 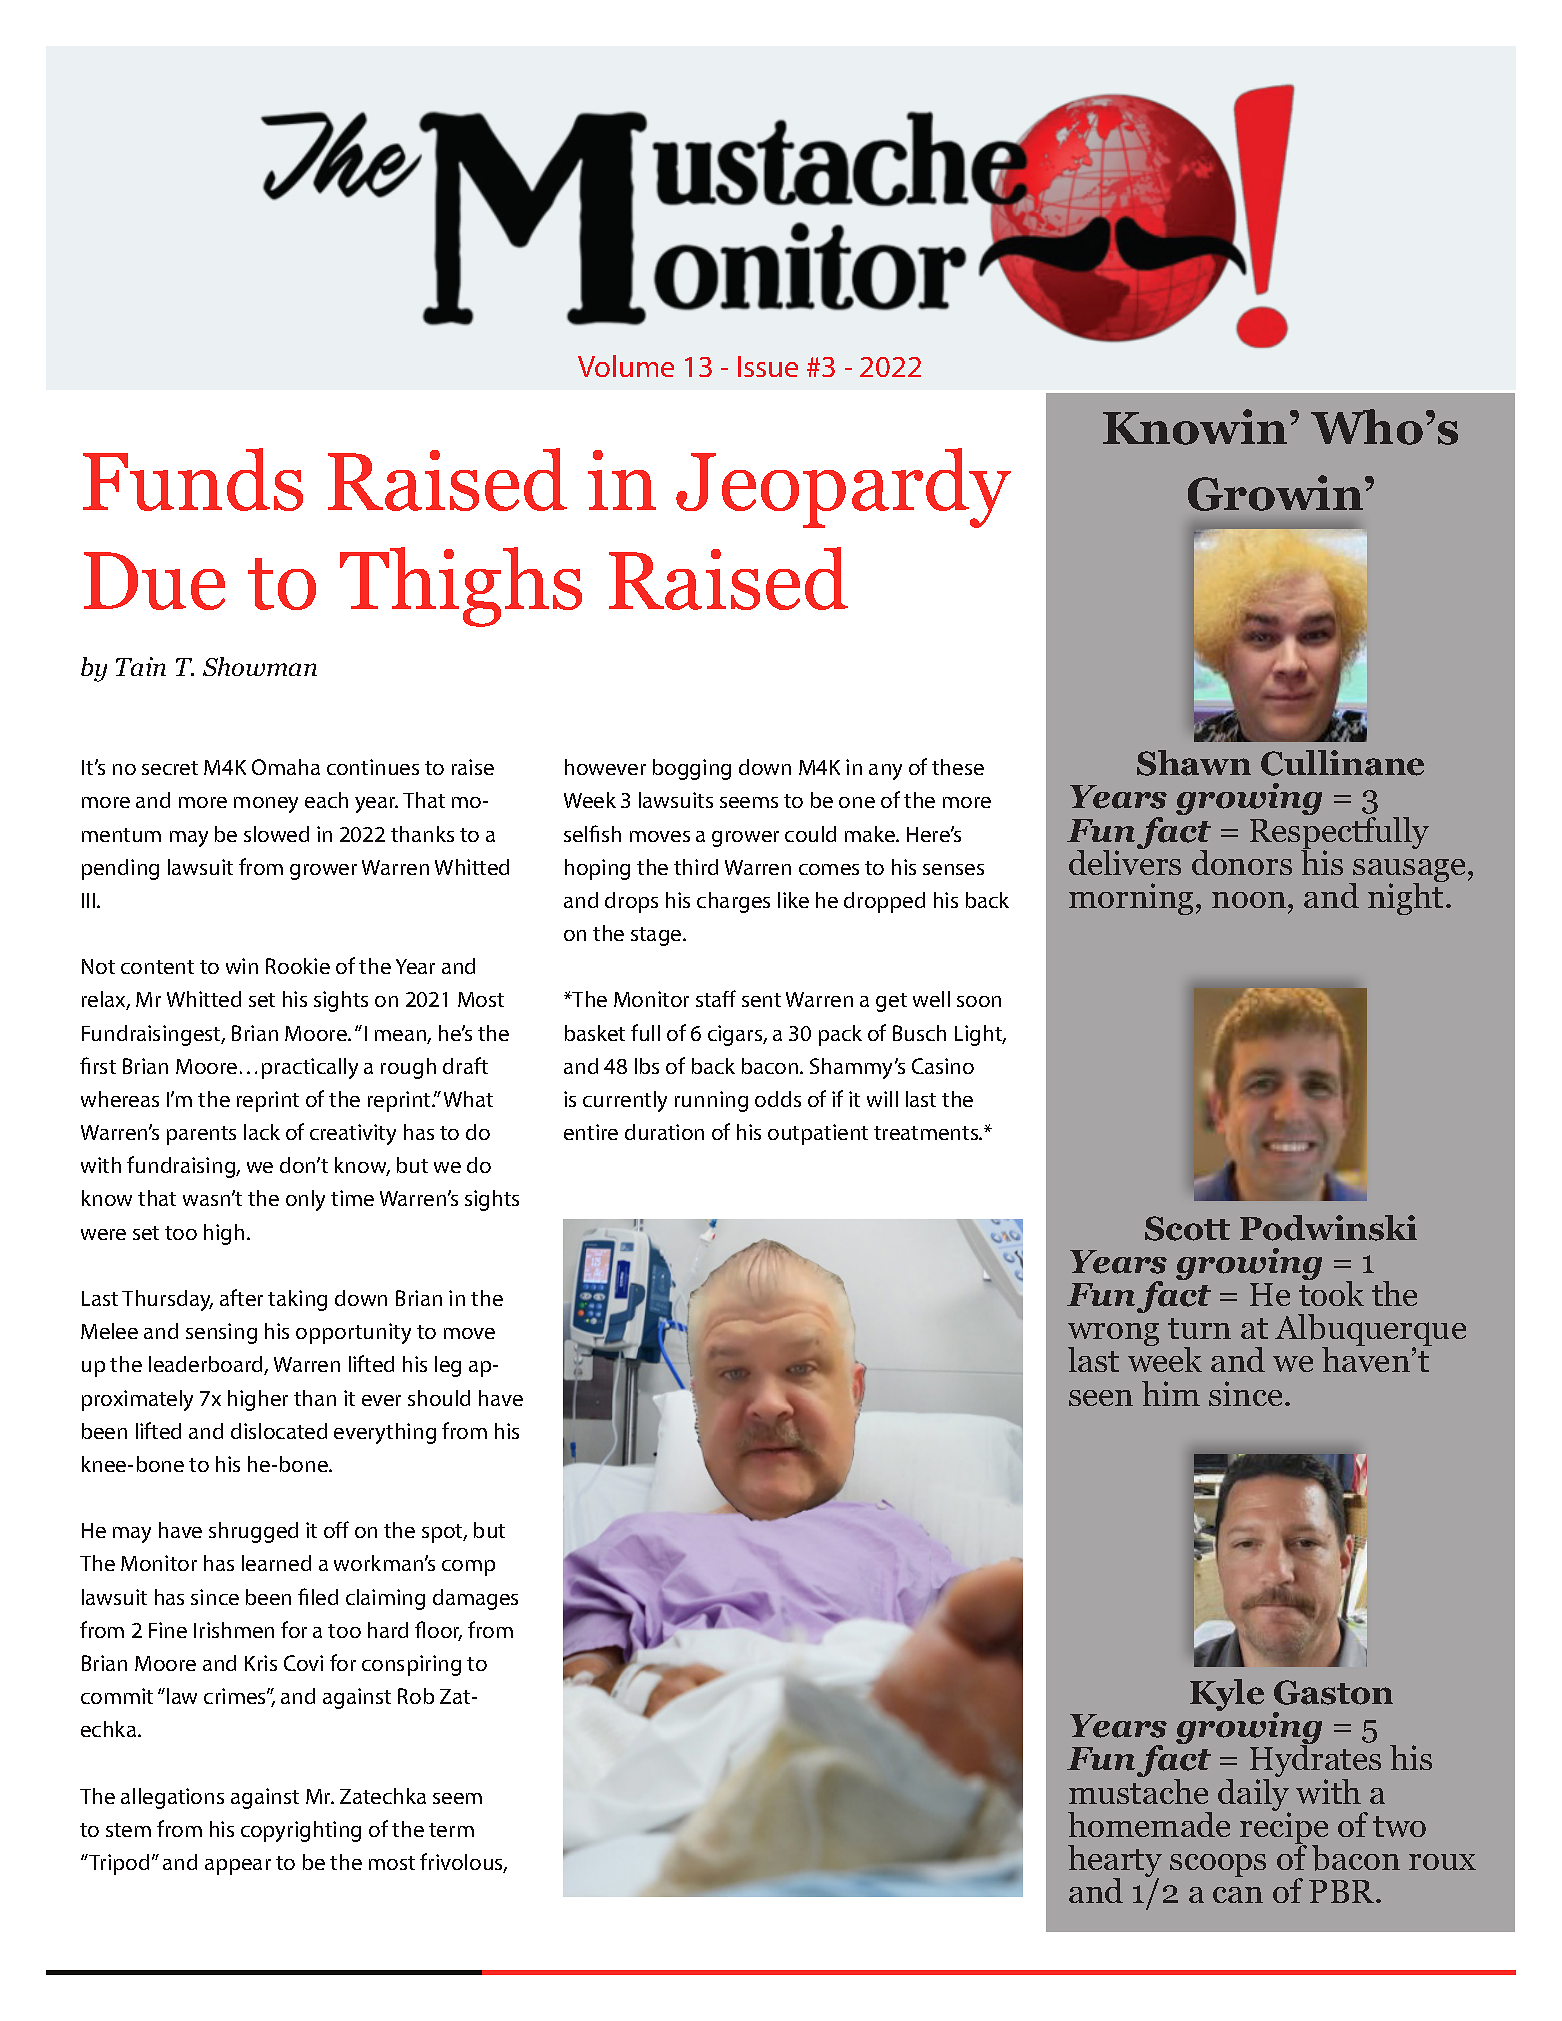 What do you see at coordinates (818, 1134) in the page?
I see `outpatient` at bounding box center [818, 1134].
